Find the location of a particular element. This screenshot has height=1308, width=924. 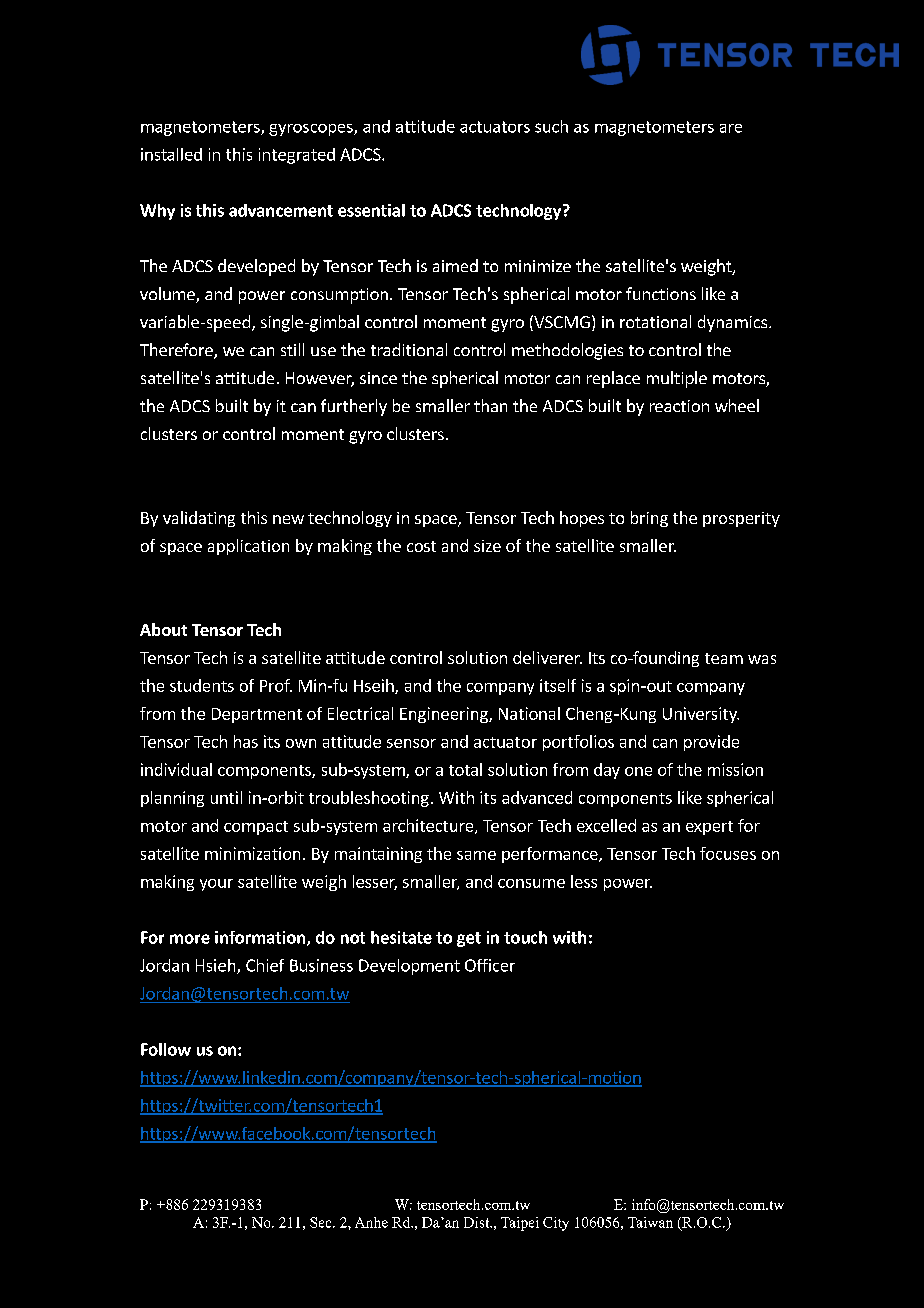

Engineering is located at coordinates (445, 715).
